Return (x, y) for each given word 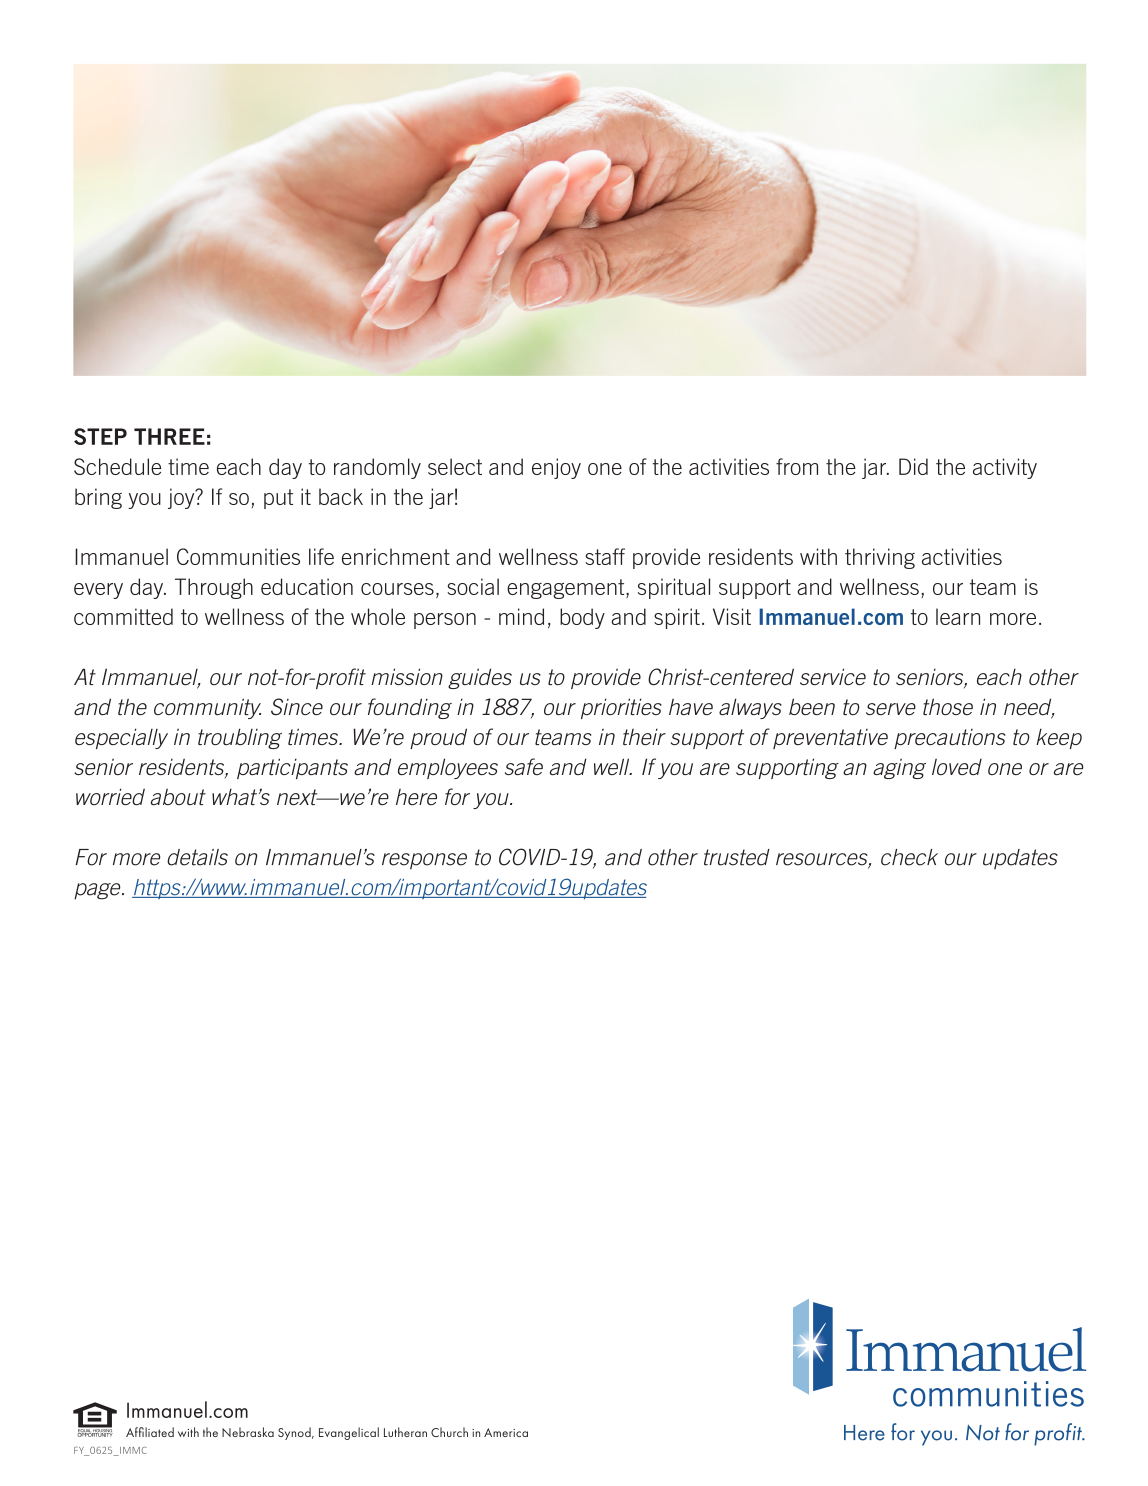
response (424, 861)
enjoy (556, 468)
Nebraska (248, 1432)
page (98, 891)
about (178, 796)
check (909, 857)
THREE (169, 436)
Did (913, 466)
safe (524, 766)
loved (957, 766)
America (506, 1432)
